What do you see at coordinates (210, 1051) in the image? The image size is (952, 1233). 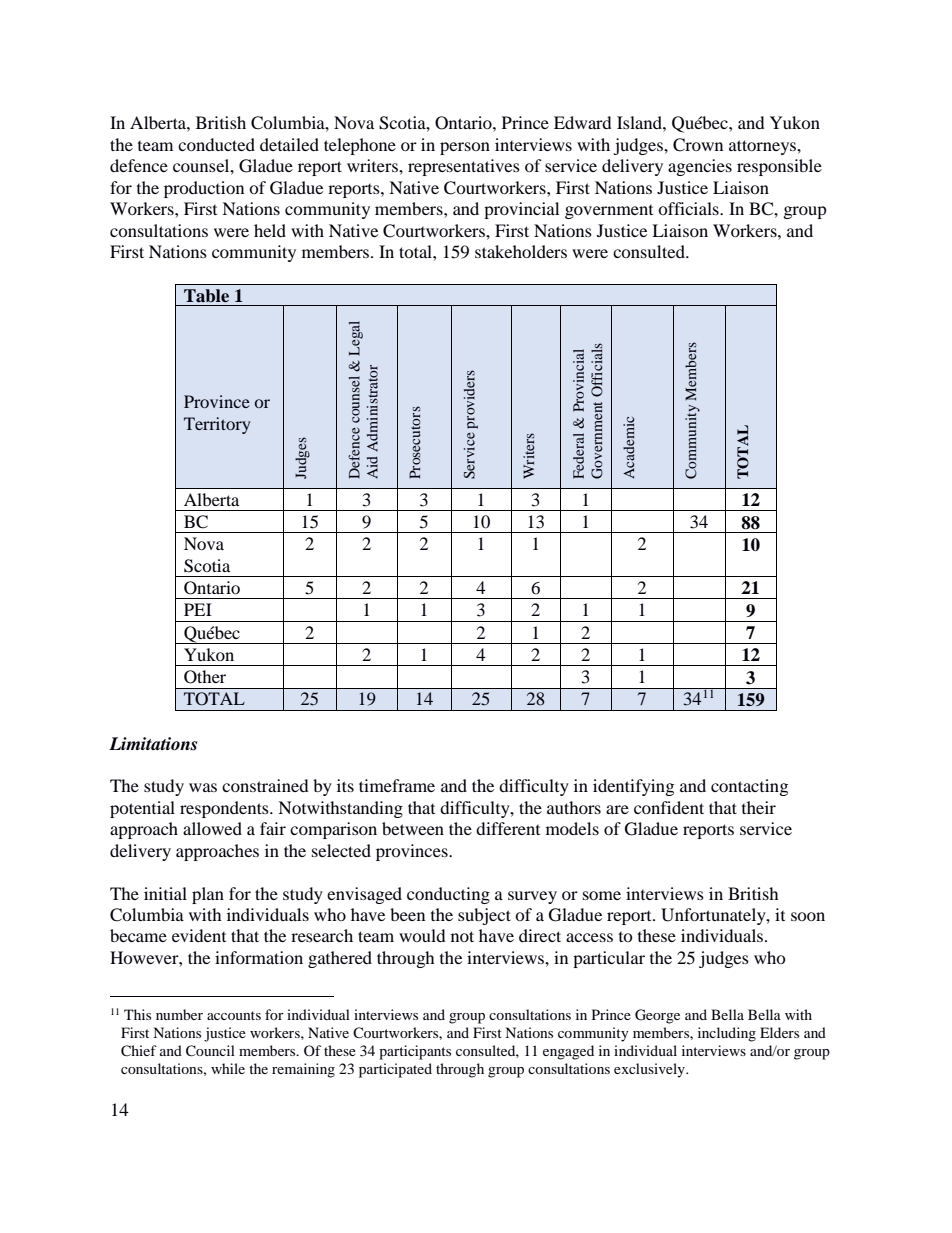 I see `Council` at bounding box center [210, 1051].
